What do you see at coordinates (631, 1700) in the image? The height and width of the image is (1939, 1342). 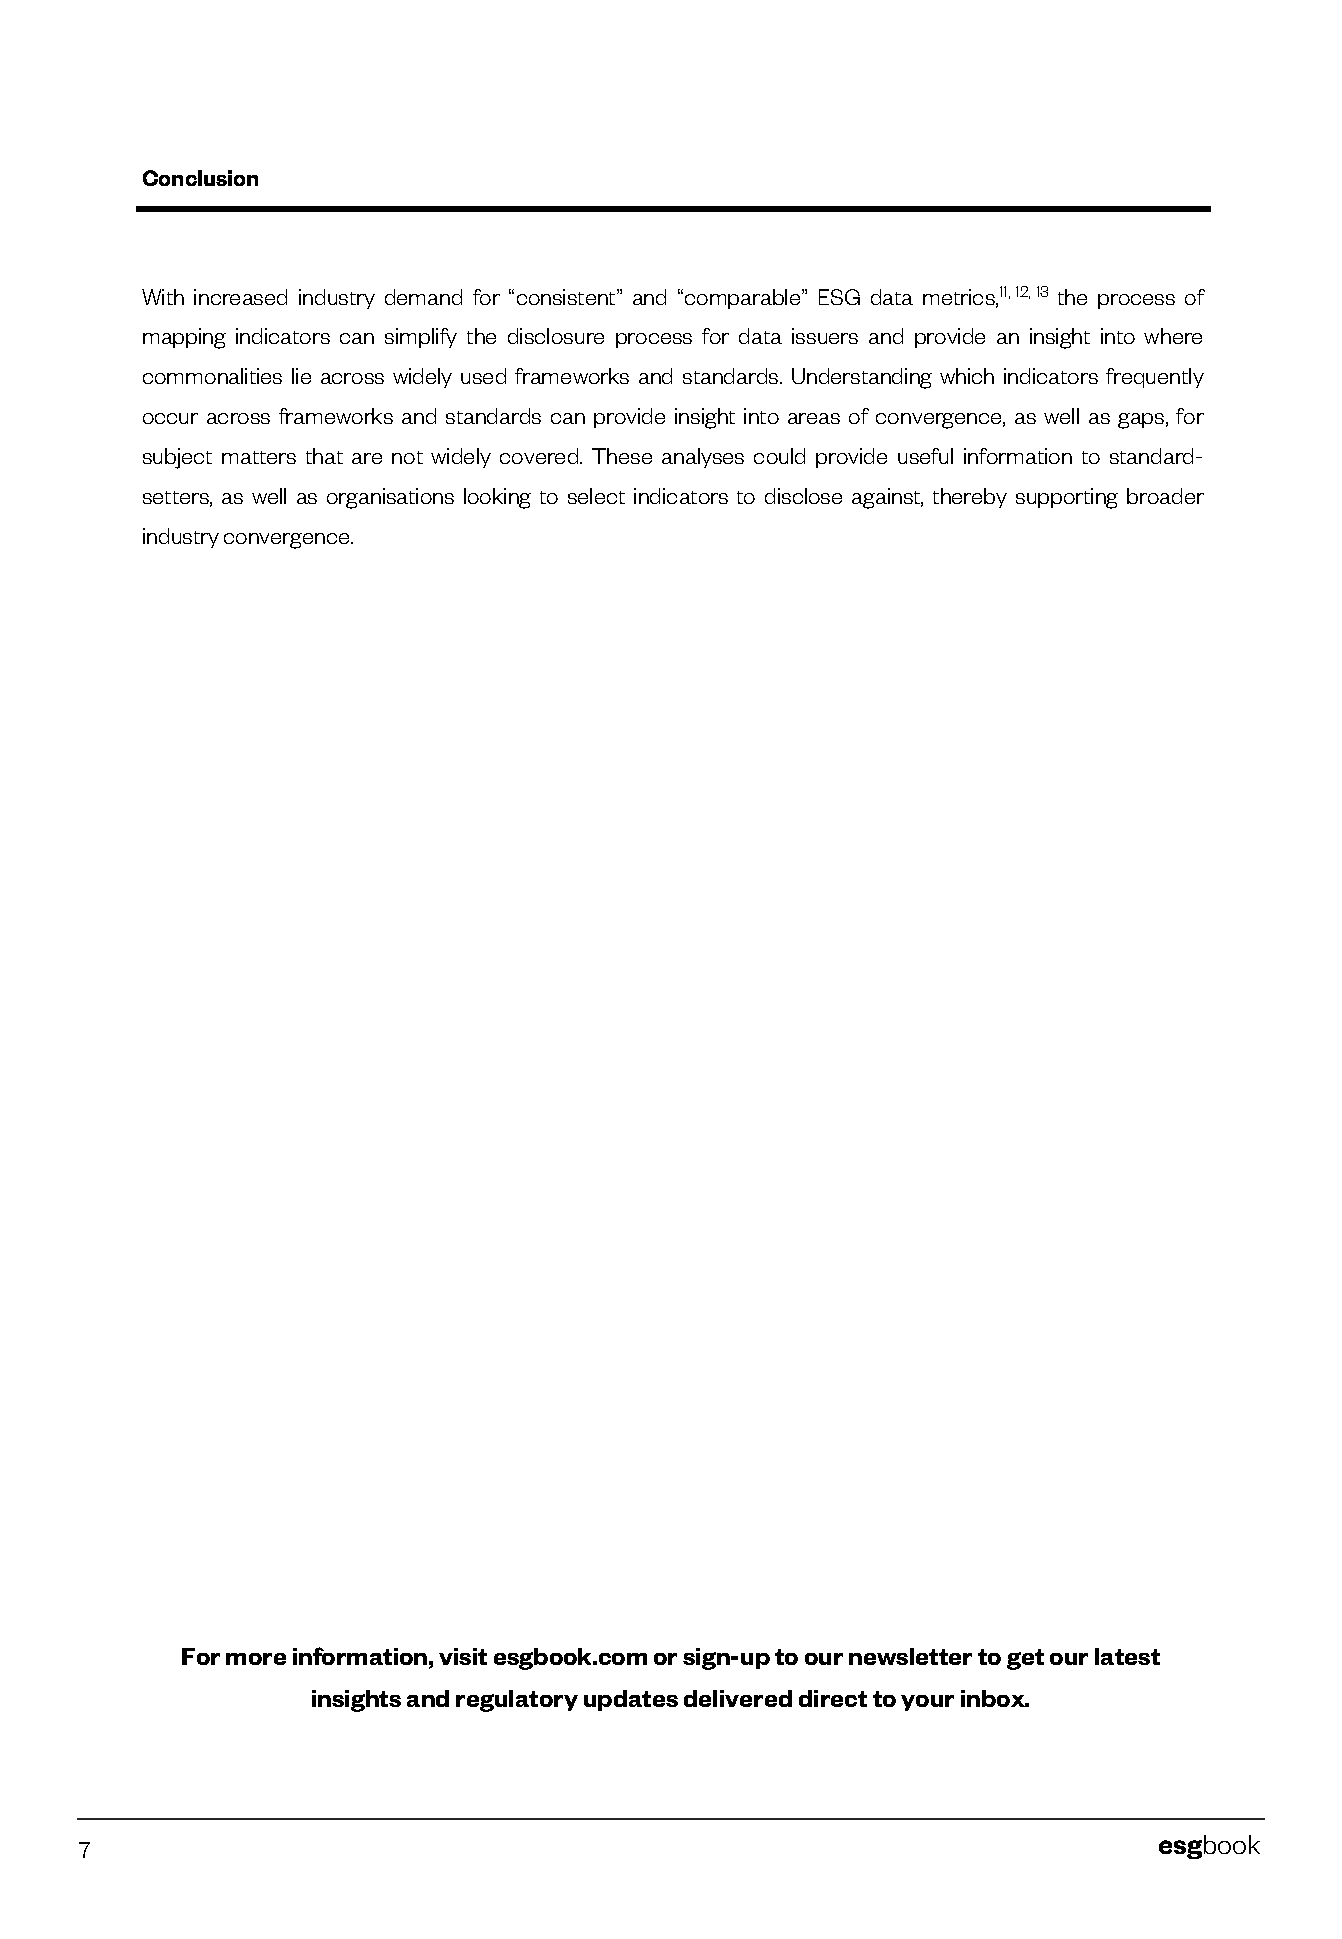 I see `updates` at bounding box center [631, 1700].
